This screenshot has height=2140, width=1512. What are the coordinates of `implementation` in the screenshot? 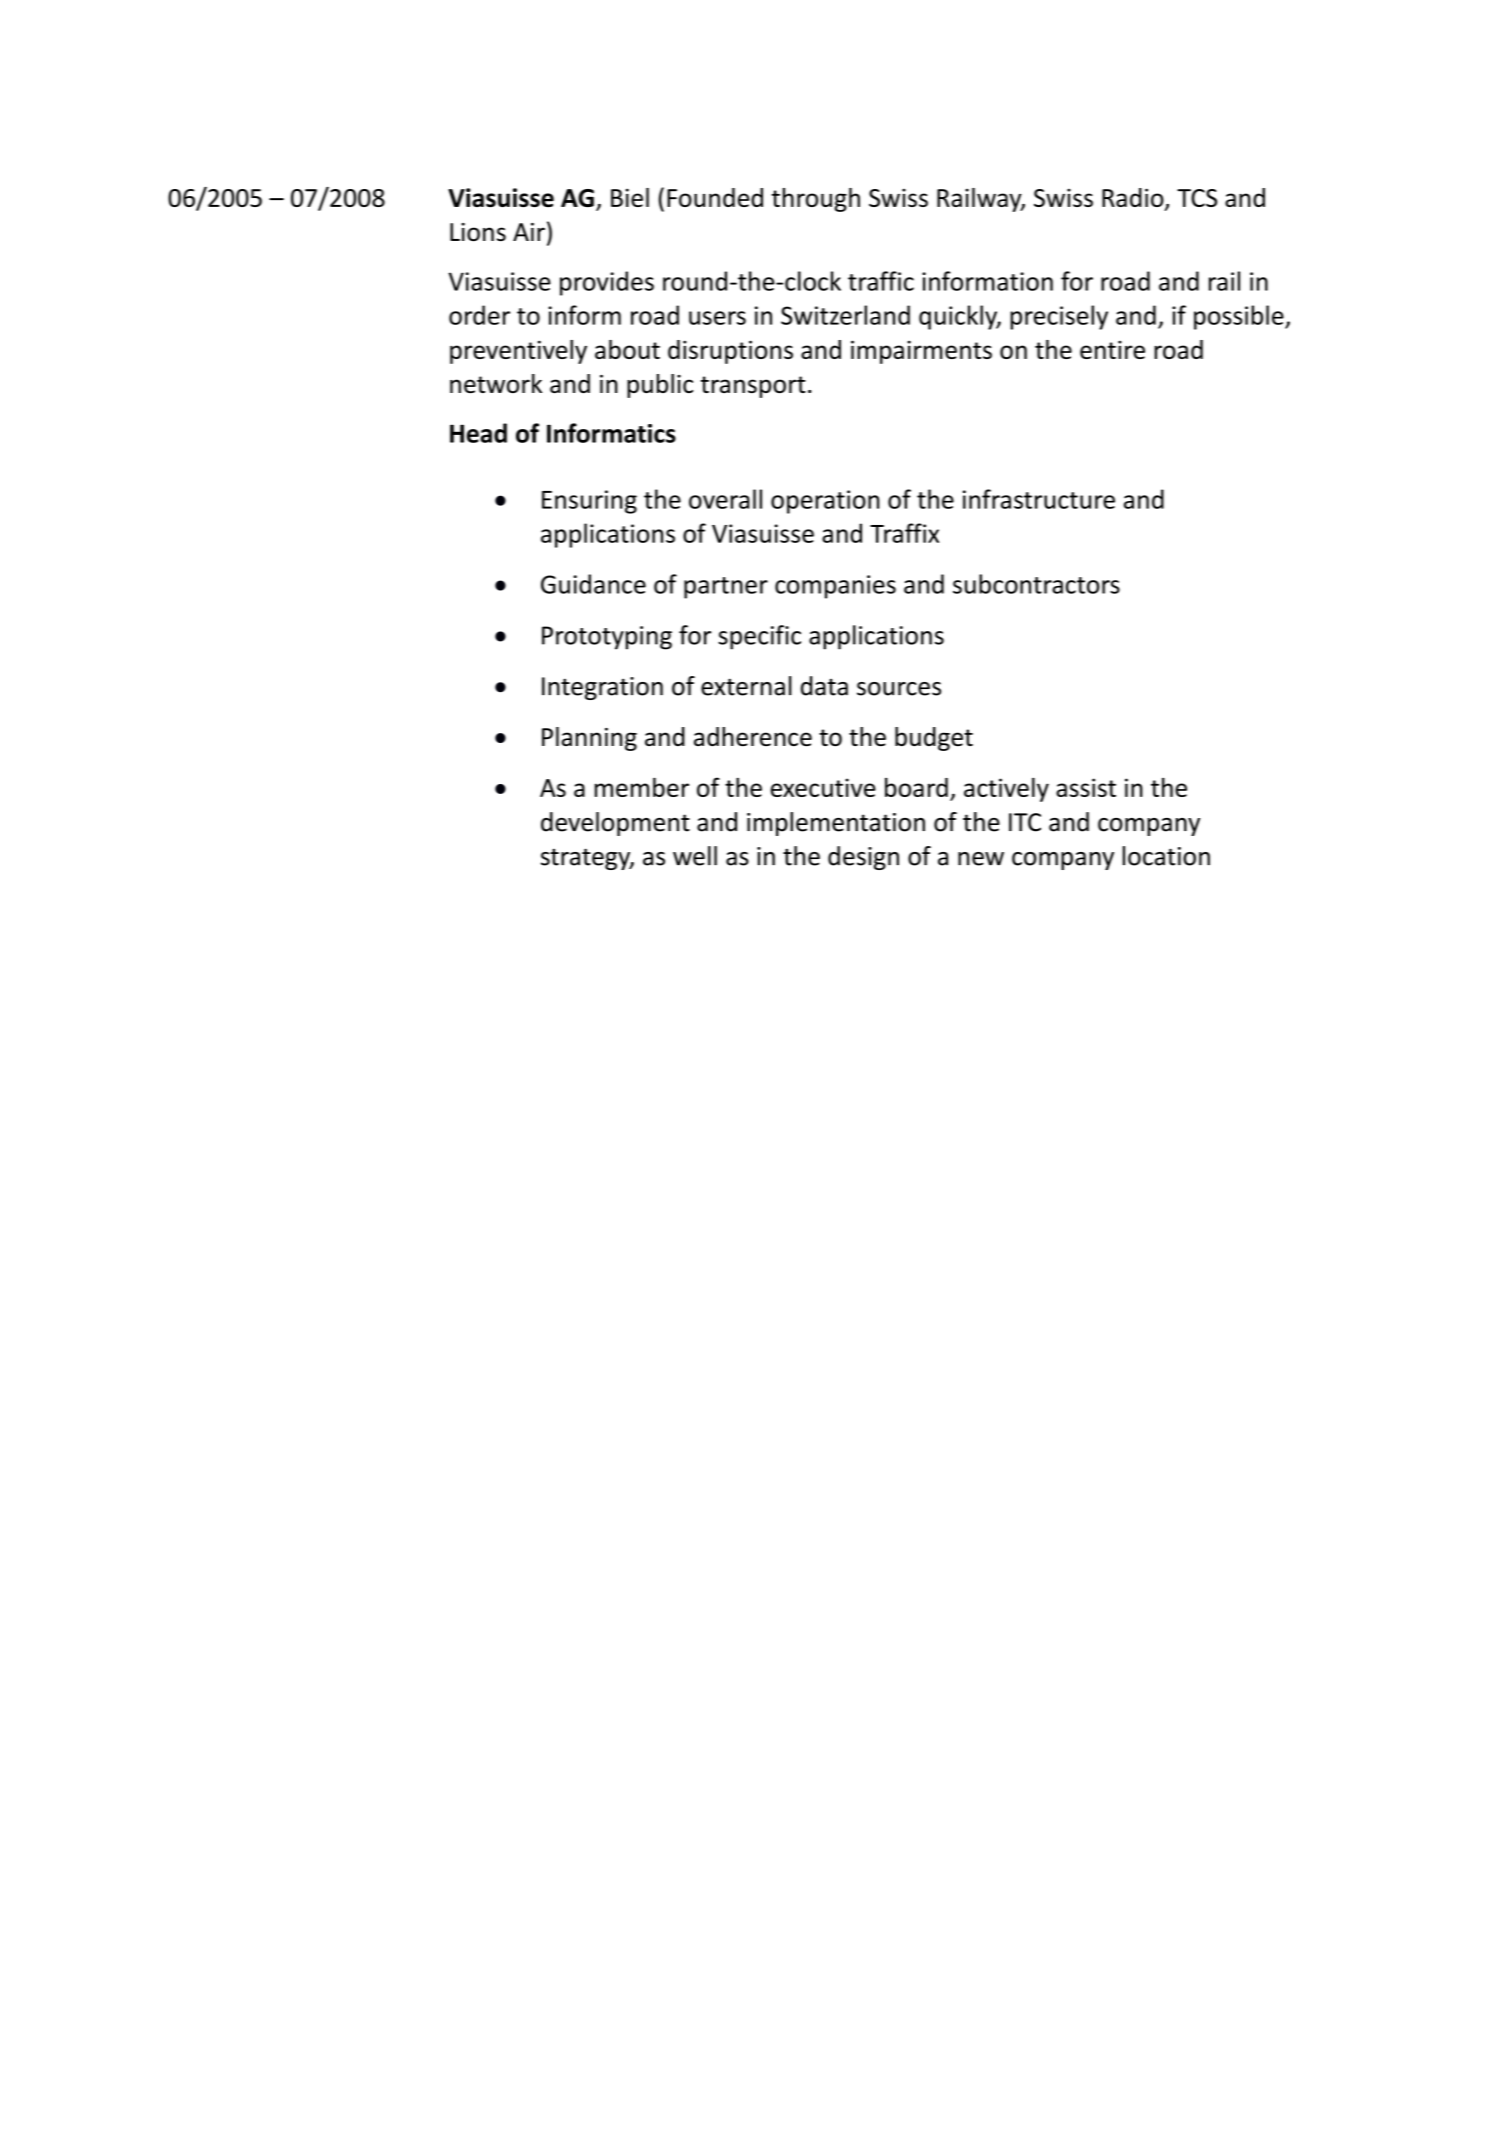 It's located at (836, 824).
